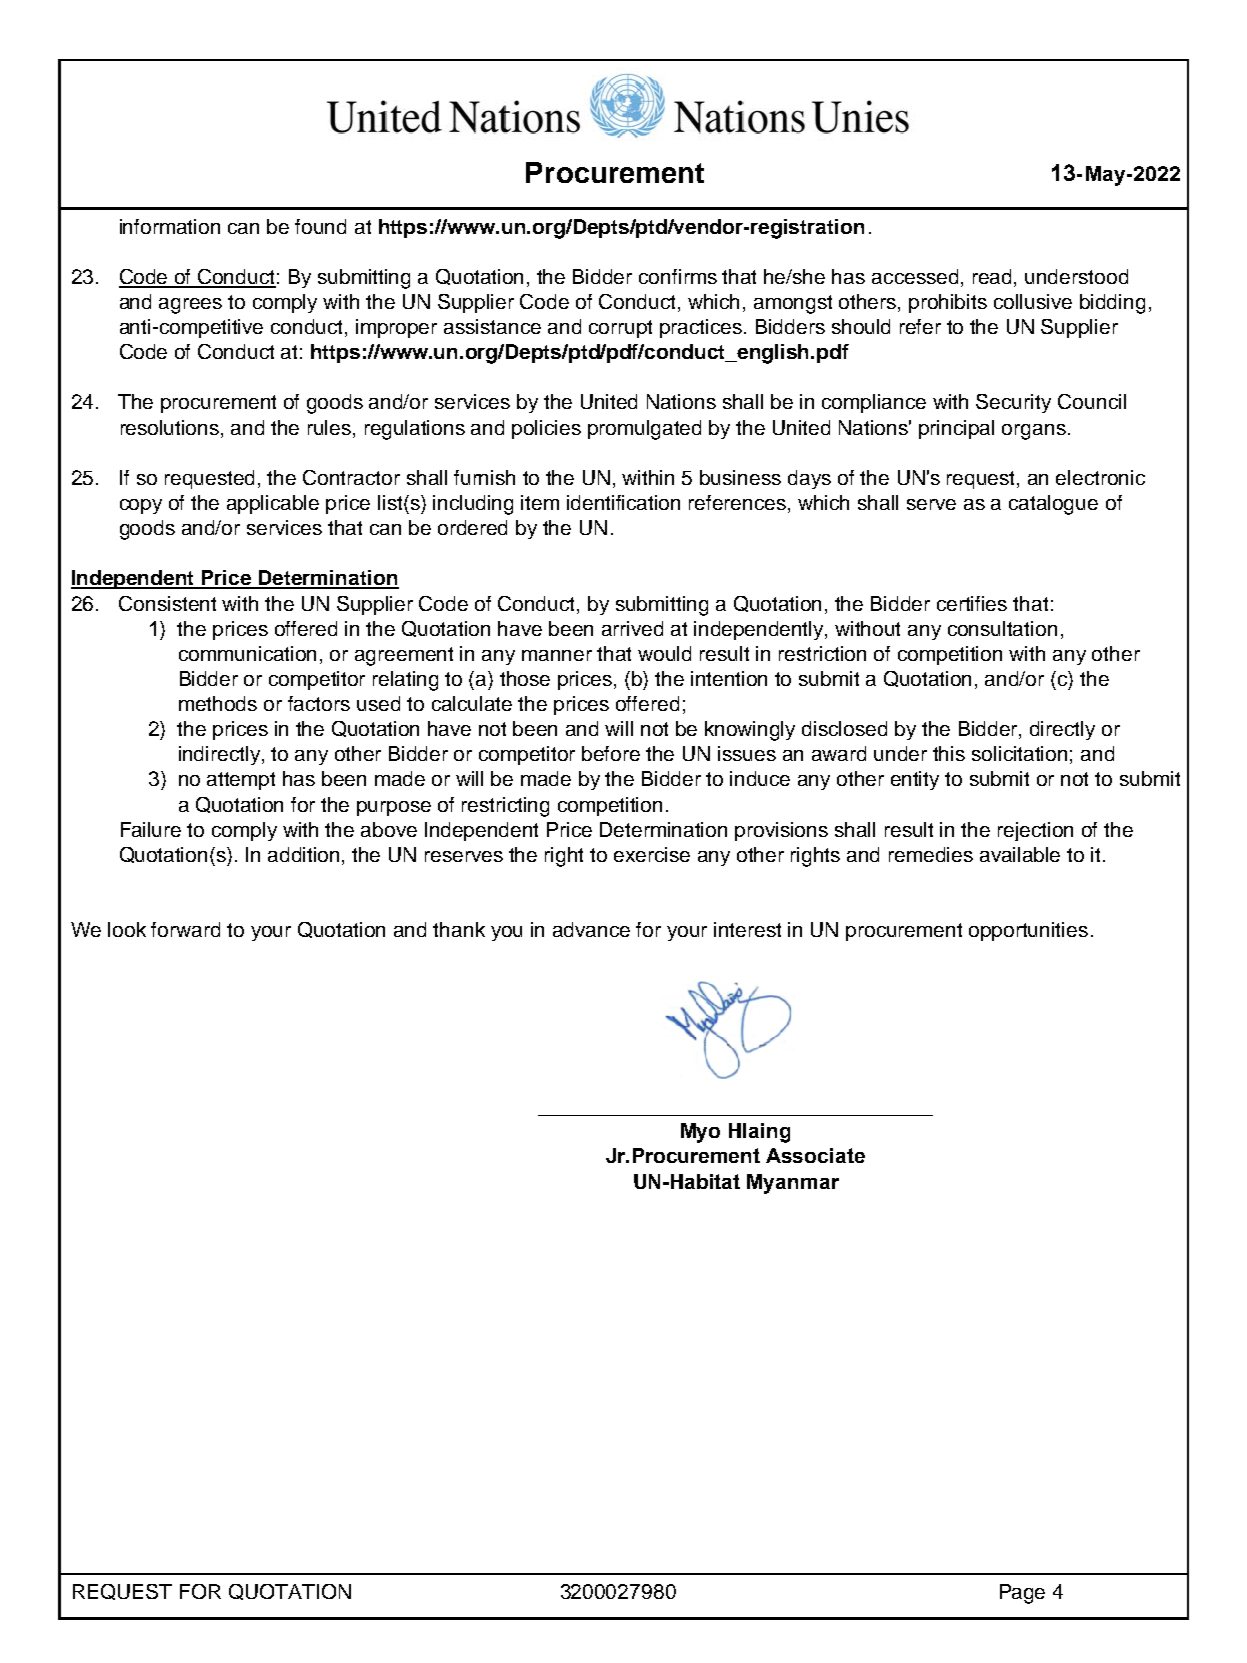 This screenshot has height=1663, width=1247. Describe the element at coordinates (190, 306) in the screenshot. I see `agrees` at that location.
